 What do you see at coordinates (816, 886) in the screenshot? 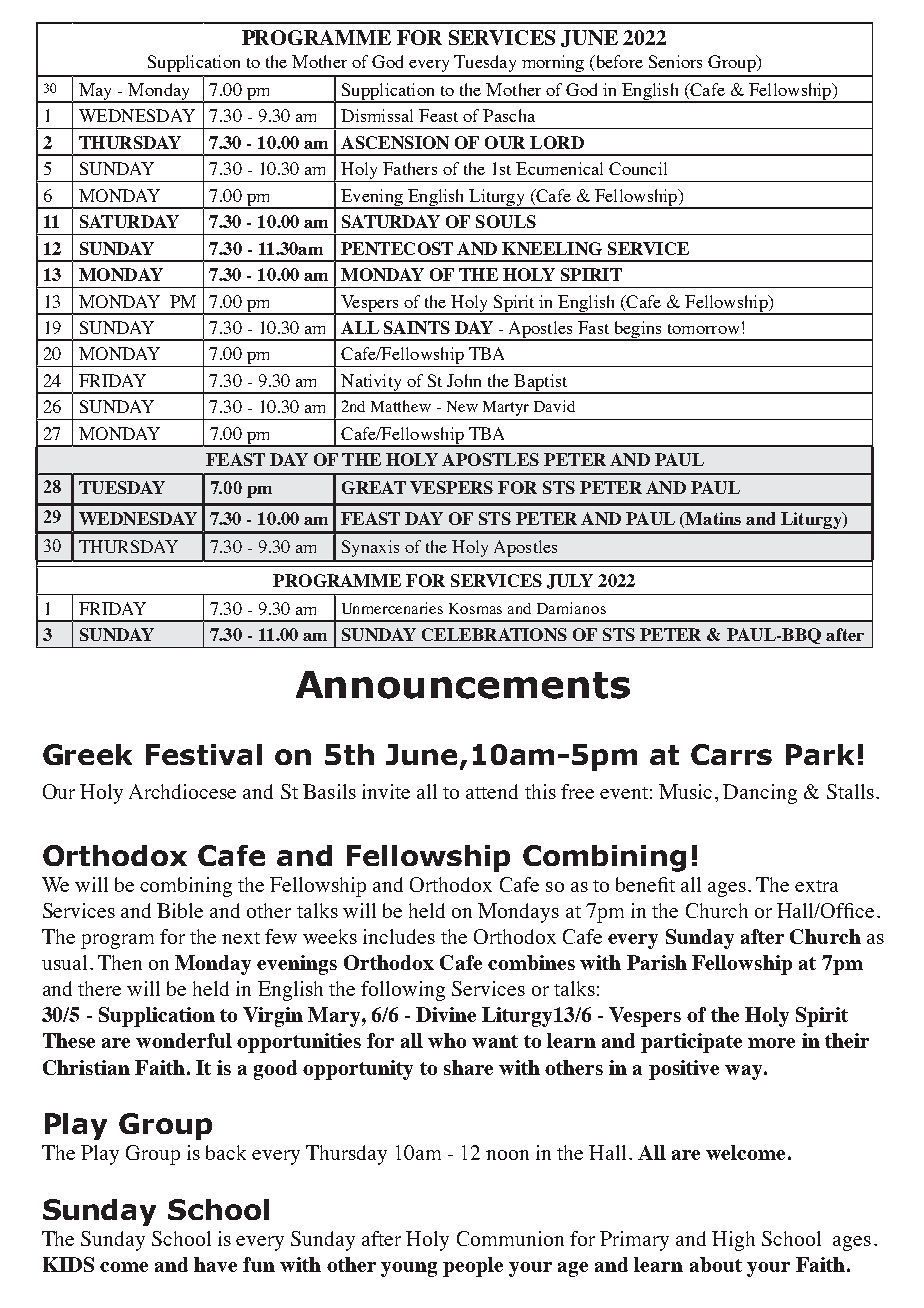
I see `extra` at bounding box center [816, 886].
